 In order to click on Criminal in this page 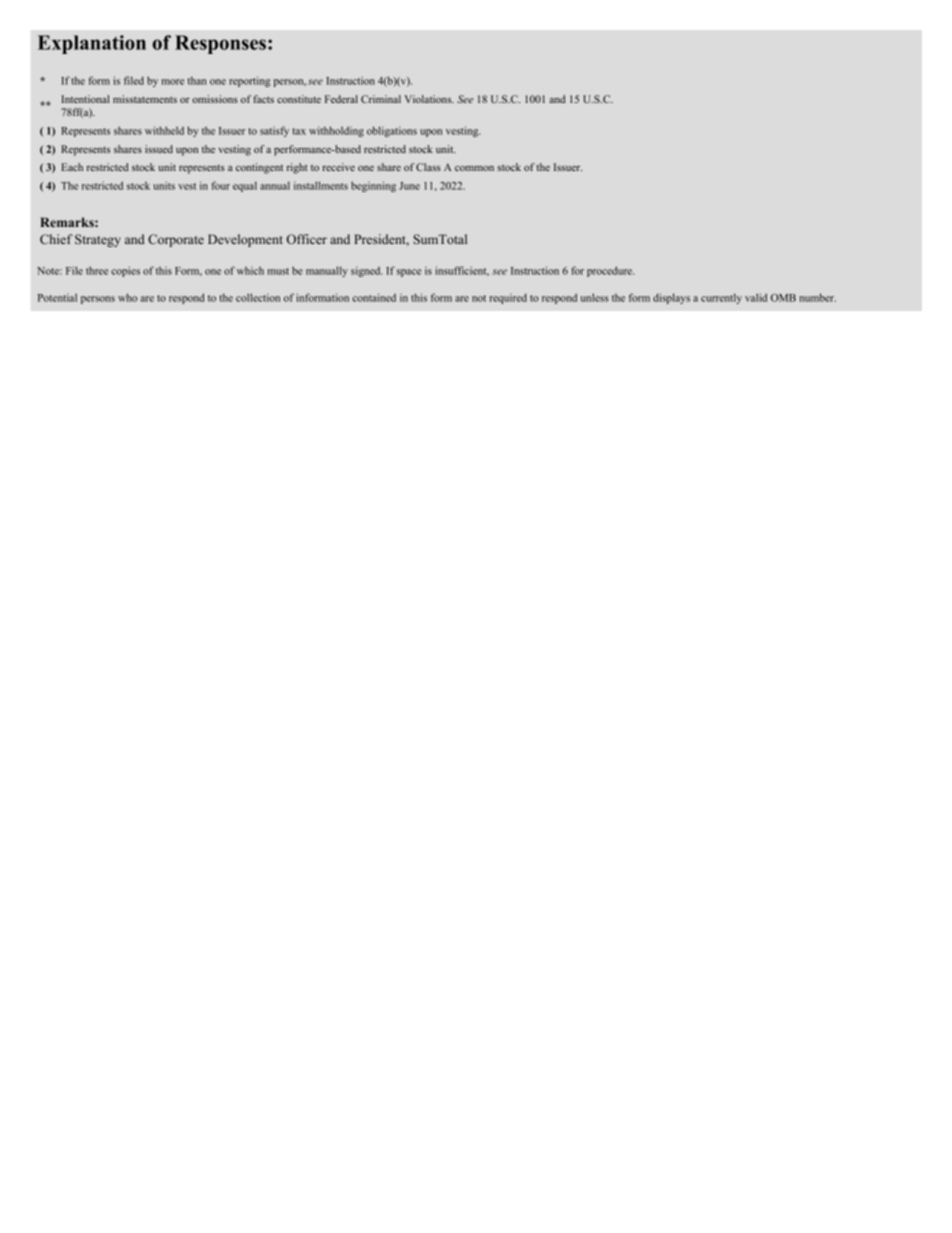, I will do `click(381, 99)`.
